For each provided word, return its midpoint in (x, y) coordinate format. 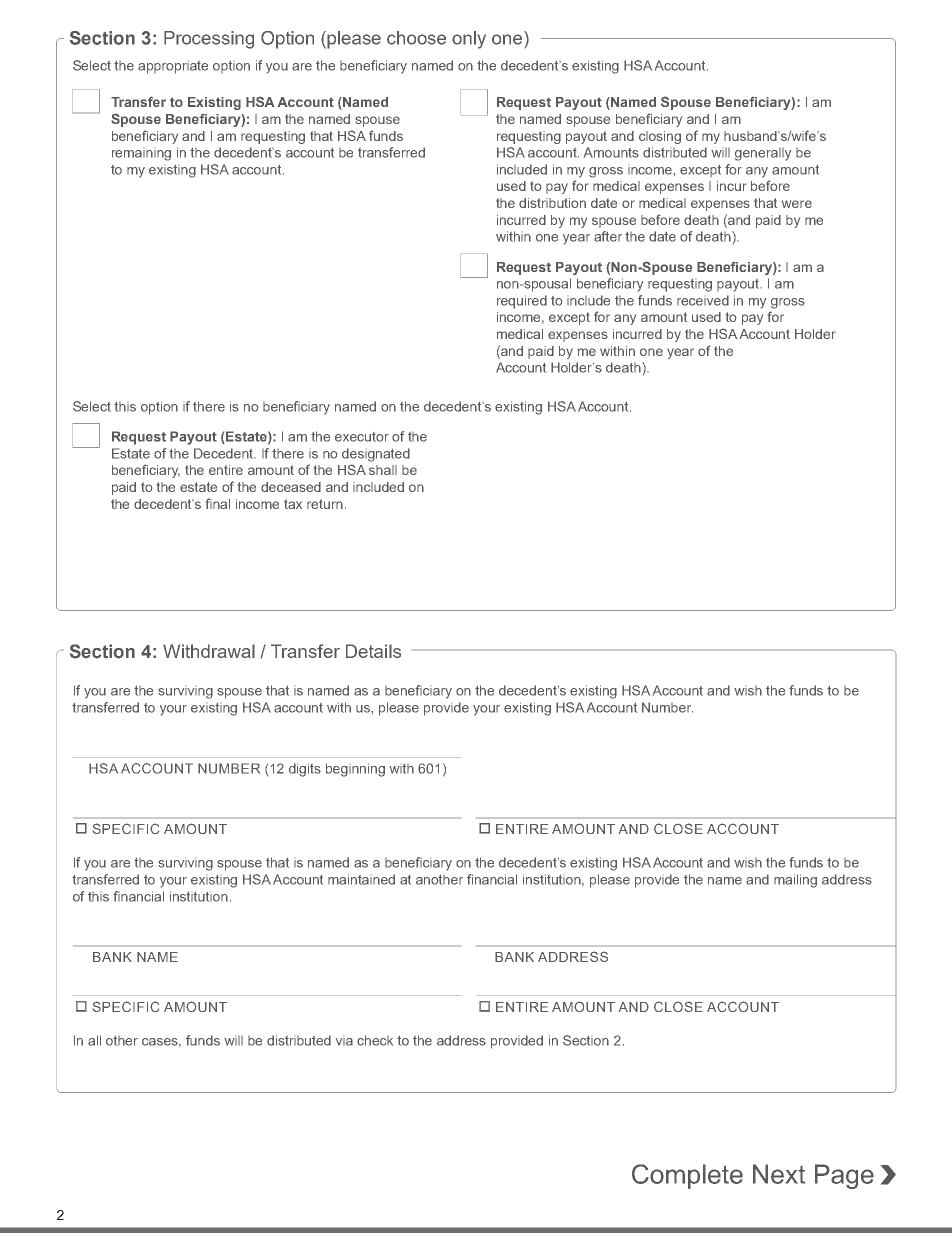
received (703, 300)
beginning (355, 770)
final (218, 503)
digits (305, 770)
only (469, 40)
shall (383, 470)
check (375, 1040)
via (344, 1042)
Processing (209, 40)
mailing (795, 881)
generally (763, 154)
